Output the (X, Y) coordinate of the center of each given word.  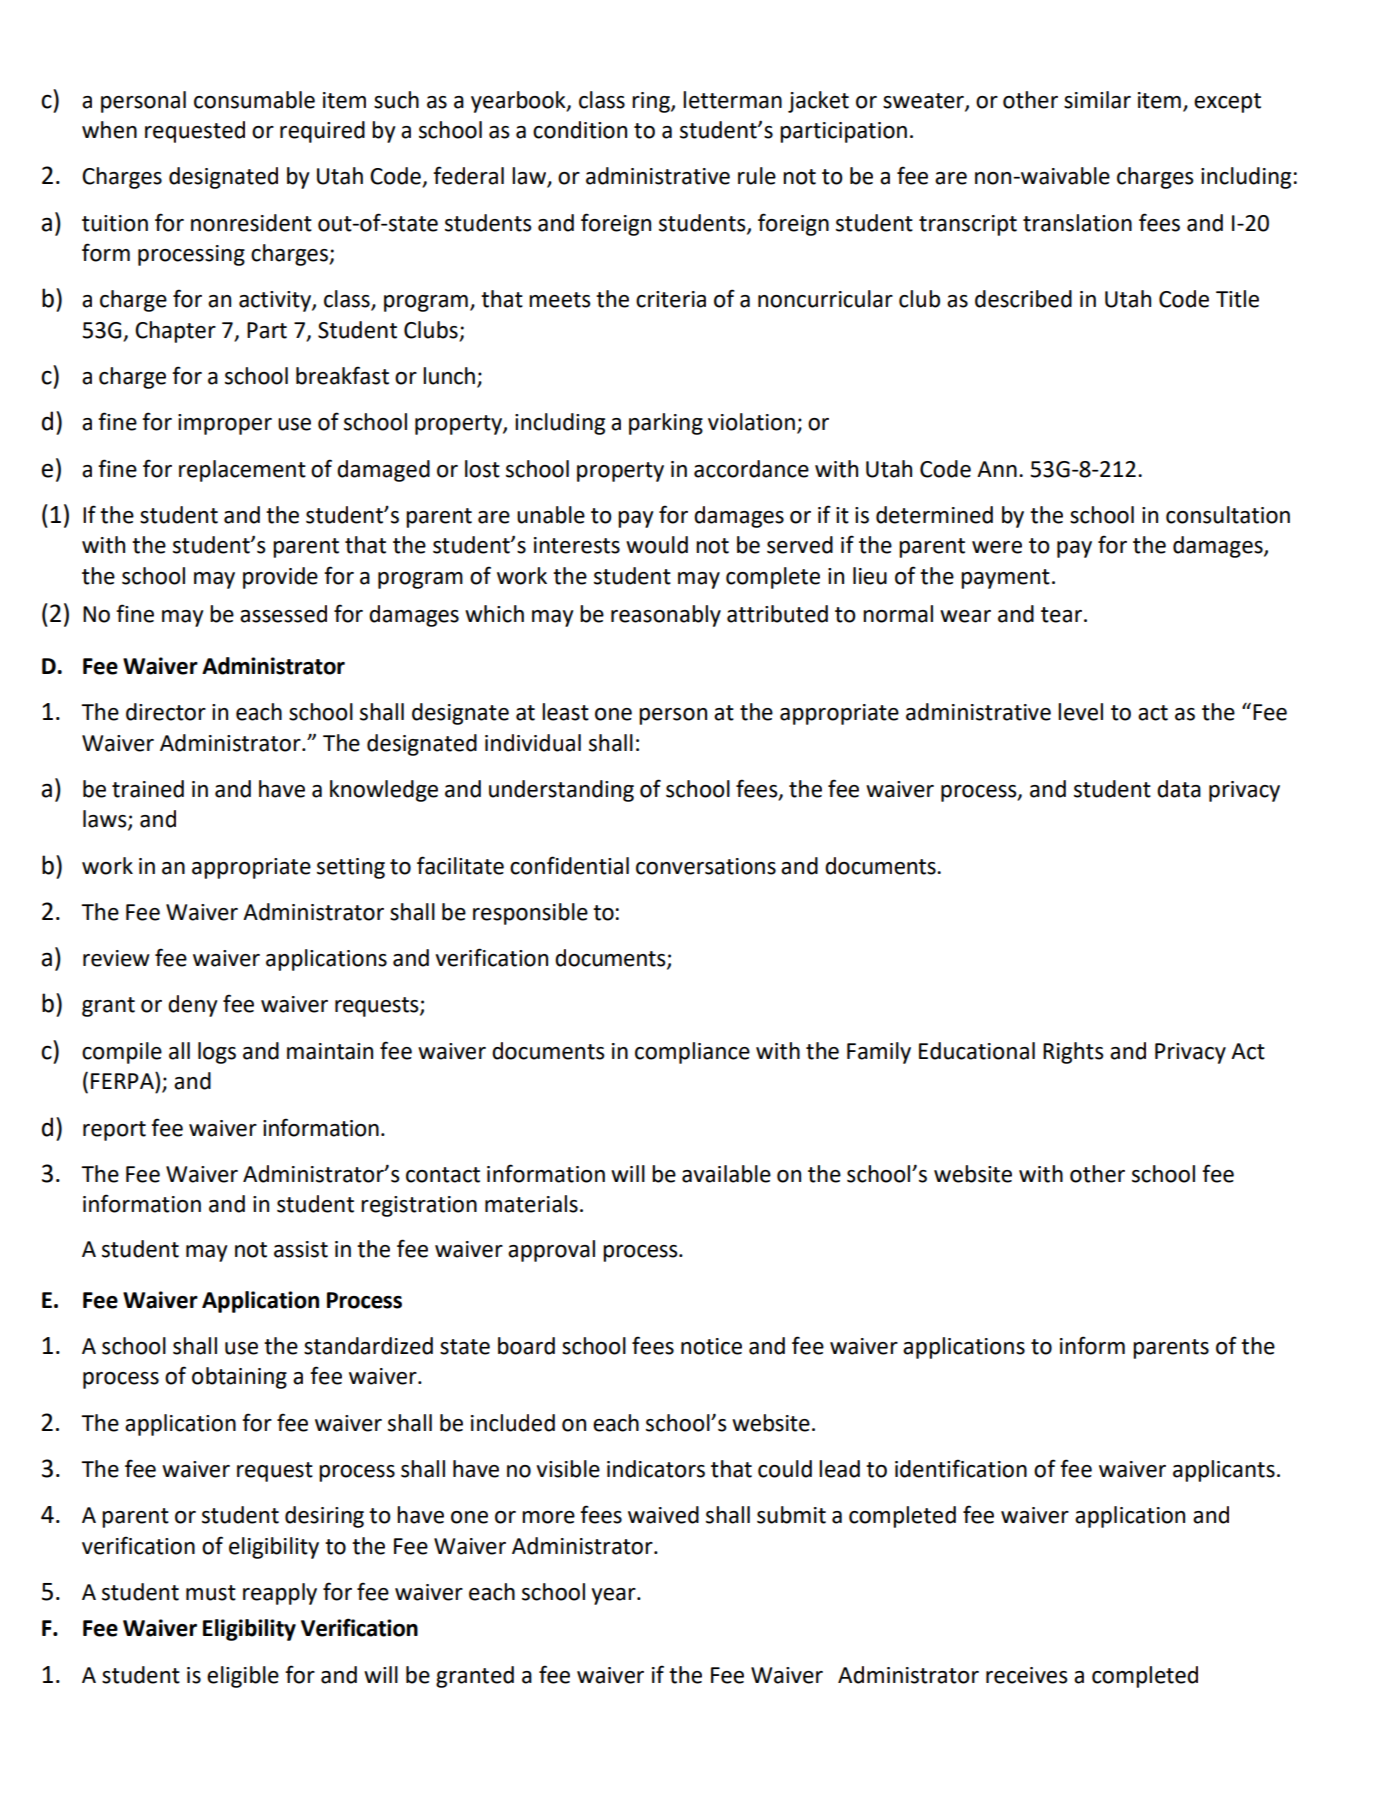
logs (217, 1053)
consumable (254, 100)
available (726, 1174)
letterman (732, 100)
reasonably (666, 616)
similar (1097, 100)
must (211, 1593)
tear (1061, 615)
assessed (283, 614)
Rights (1073, 1053)
